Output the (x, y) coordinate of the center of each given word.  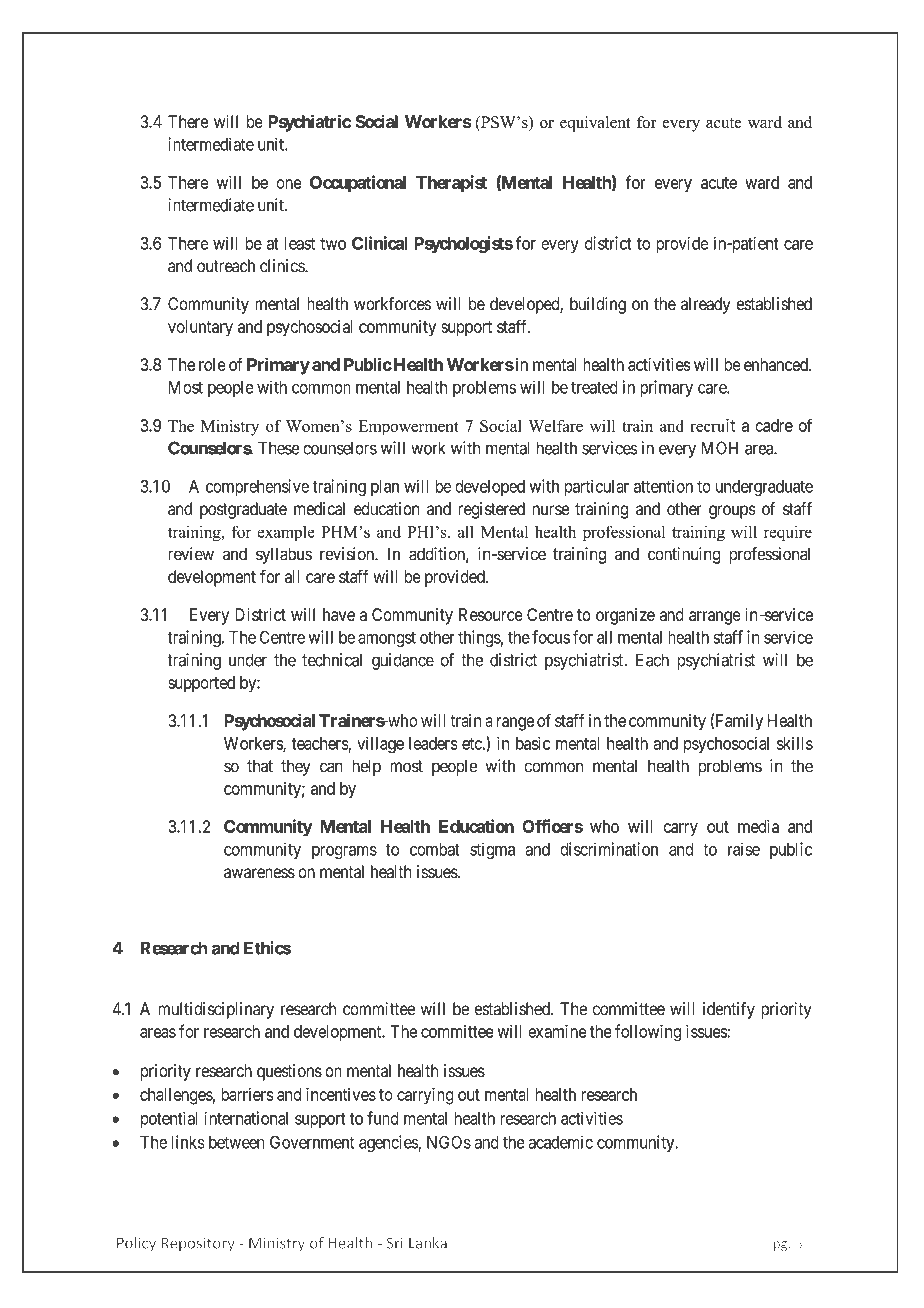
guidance (403, 661)
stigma (492, 851)
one (289, 184)
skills (795, 743)
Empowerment (408, 428)
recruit (712, 425)
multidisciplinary (216, 1010)
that (260, 766)
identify (729, 1010)
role (212, 364)
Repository (198, 1244)
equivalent (595, 124)
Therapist (451, 184)
